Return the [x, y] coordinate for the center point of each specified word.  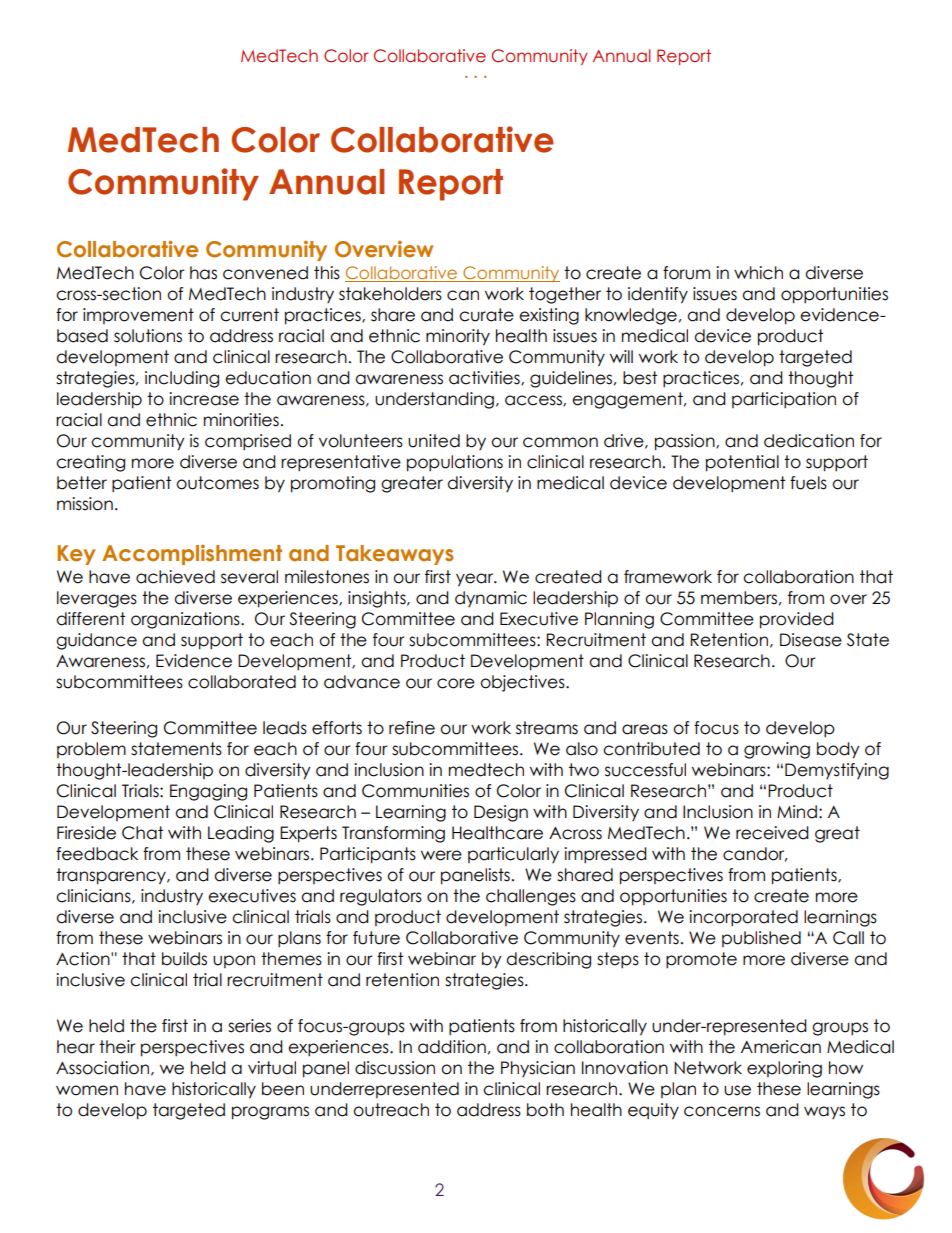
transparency [112, 876]
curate [486, 315]
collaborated [242, 682]
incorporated [743, 918]
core [456, 683]
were [441, 855]
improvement [138, 316]
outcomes [217, 483]
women [87, 1090]
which [758, 273]
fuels [808, 483]
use [737, 1090]
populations [455, 463]
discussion [395, 1068]
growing [777, 750]
